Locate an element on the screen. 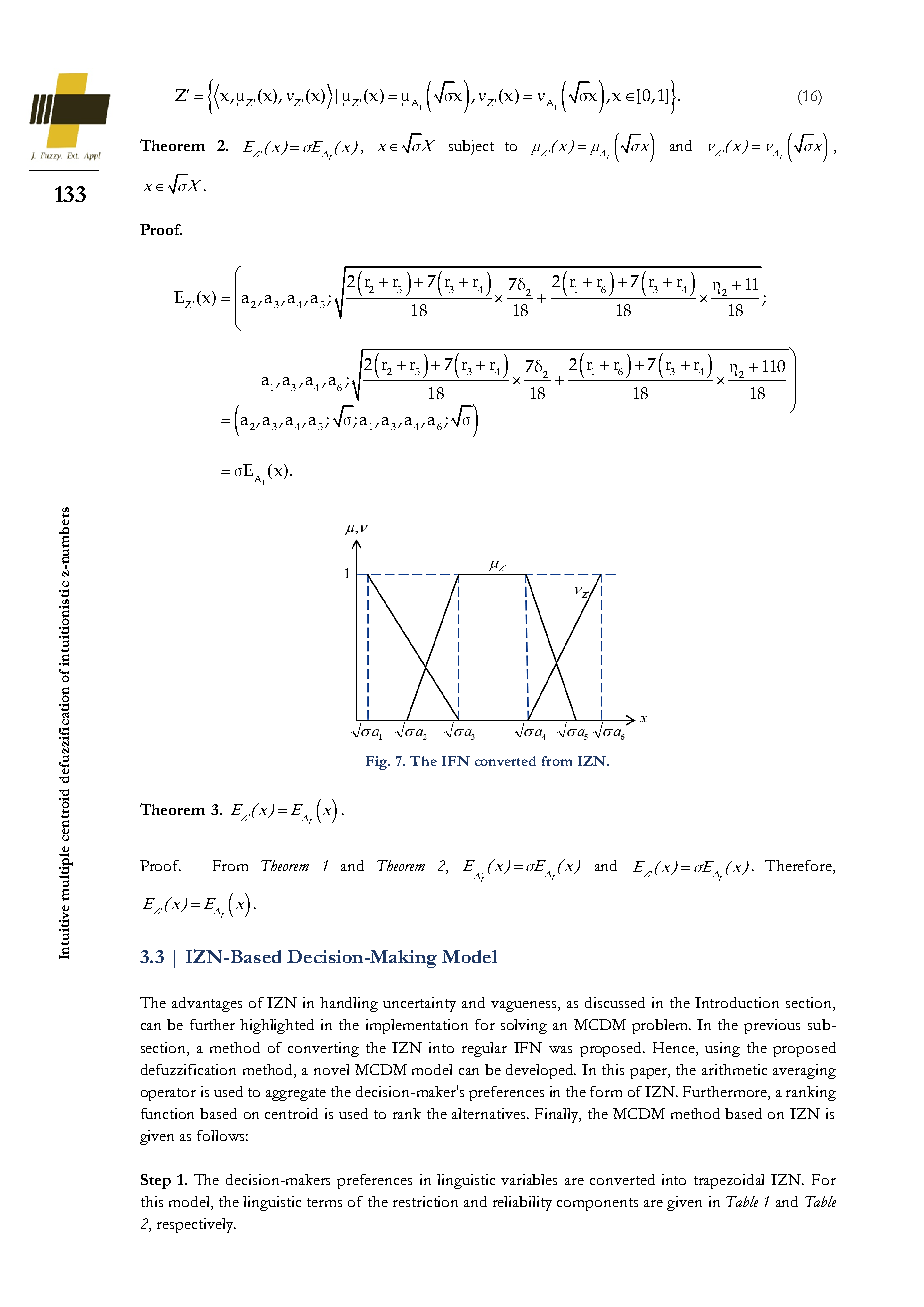 The image size is (924, 1307). Fig is located at coordinates (378, 763).
